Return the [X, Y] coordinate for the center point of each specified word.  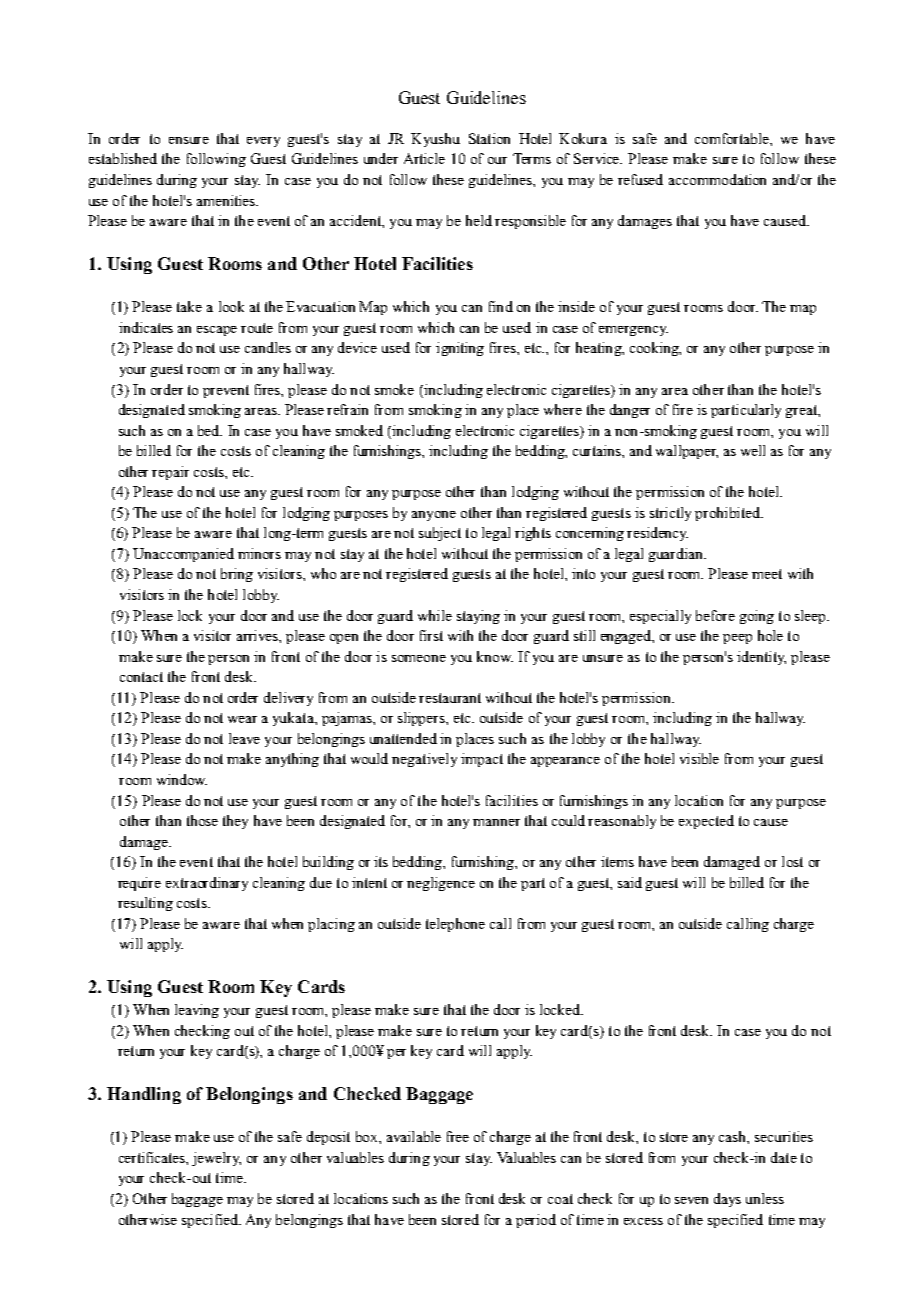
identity [761, 658]
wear [242, 719]
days [727, 1200]
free [458, 1136]
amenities [227, 200]
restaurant [450, 698]
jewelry [216, 1159]
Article [424, 158]
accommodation [717, 179]
